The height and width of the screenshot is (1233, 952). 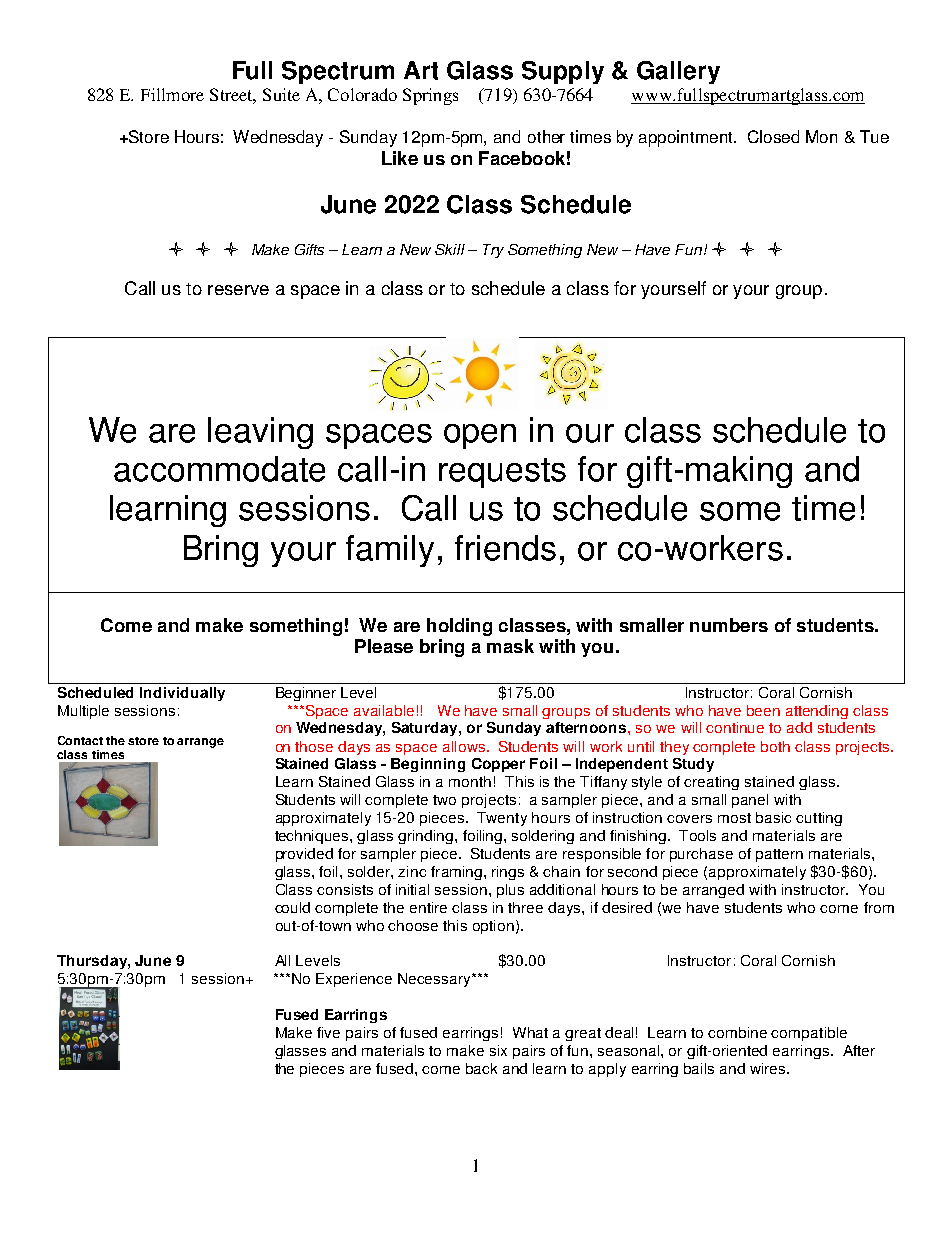 What do you see at coordinates (510, 646) in the screenshot?
I see `mask` at bounding box center [510, 646].
